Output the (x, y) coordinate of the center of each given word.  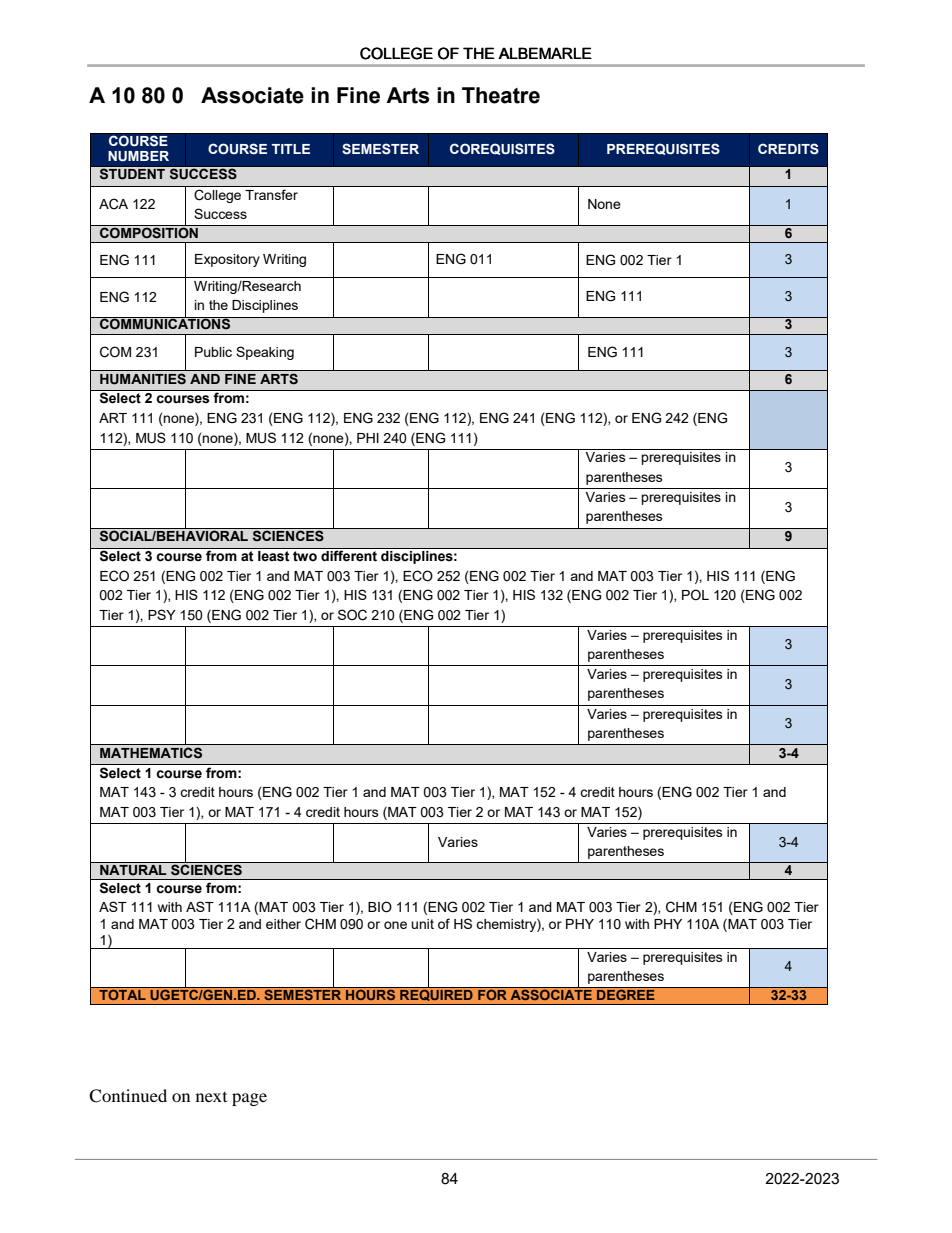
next (211, 1097)
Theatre (501, 95)
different (349, 554)
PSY (162, 614)
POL (695, 594)
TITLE (291, 149)
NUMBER (138, 156)
